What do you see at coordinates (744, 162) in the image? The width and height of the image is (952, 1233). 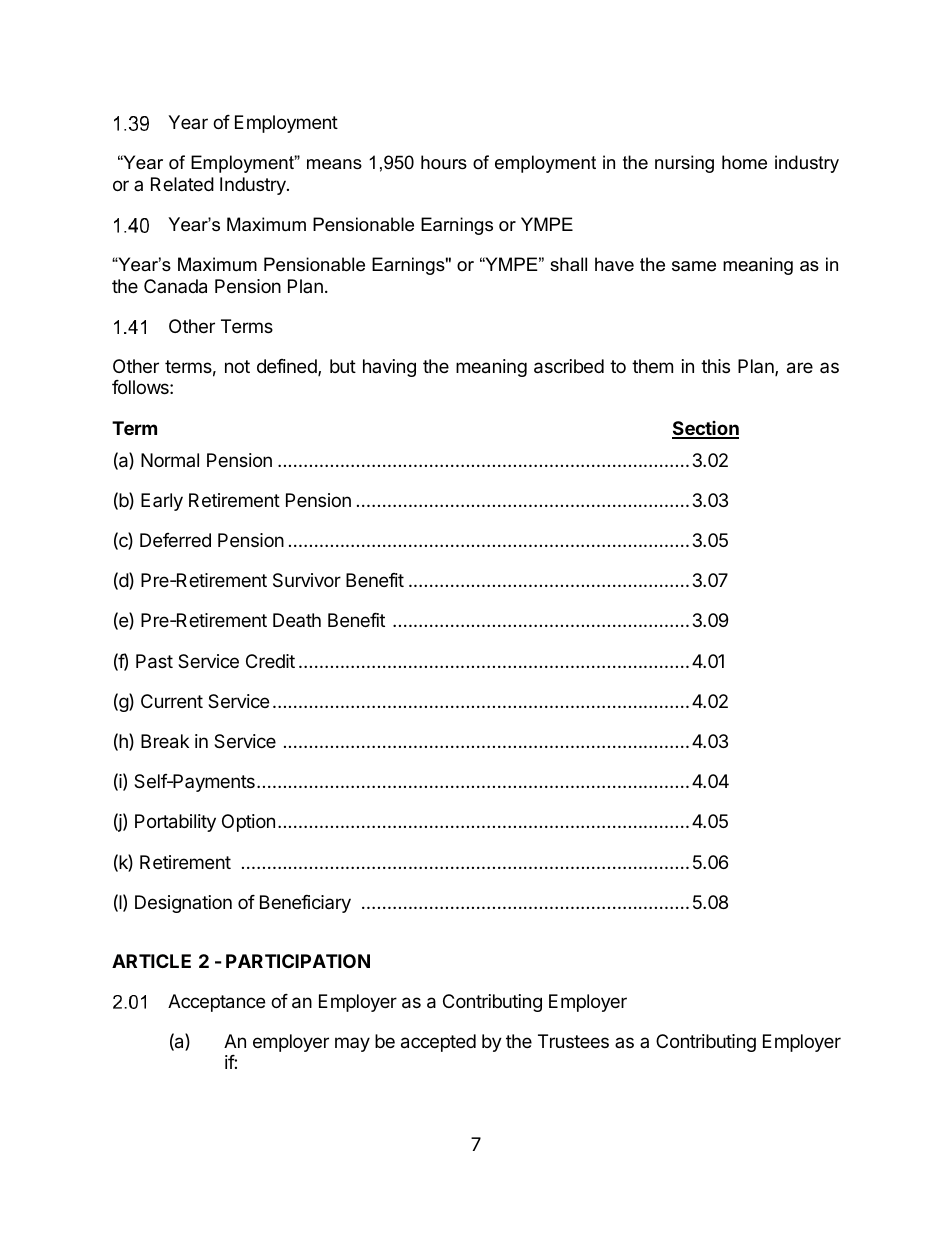 I see `home` at bounding box center [744, 162].
